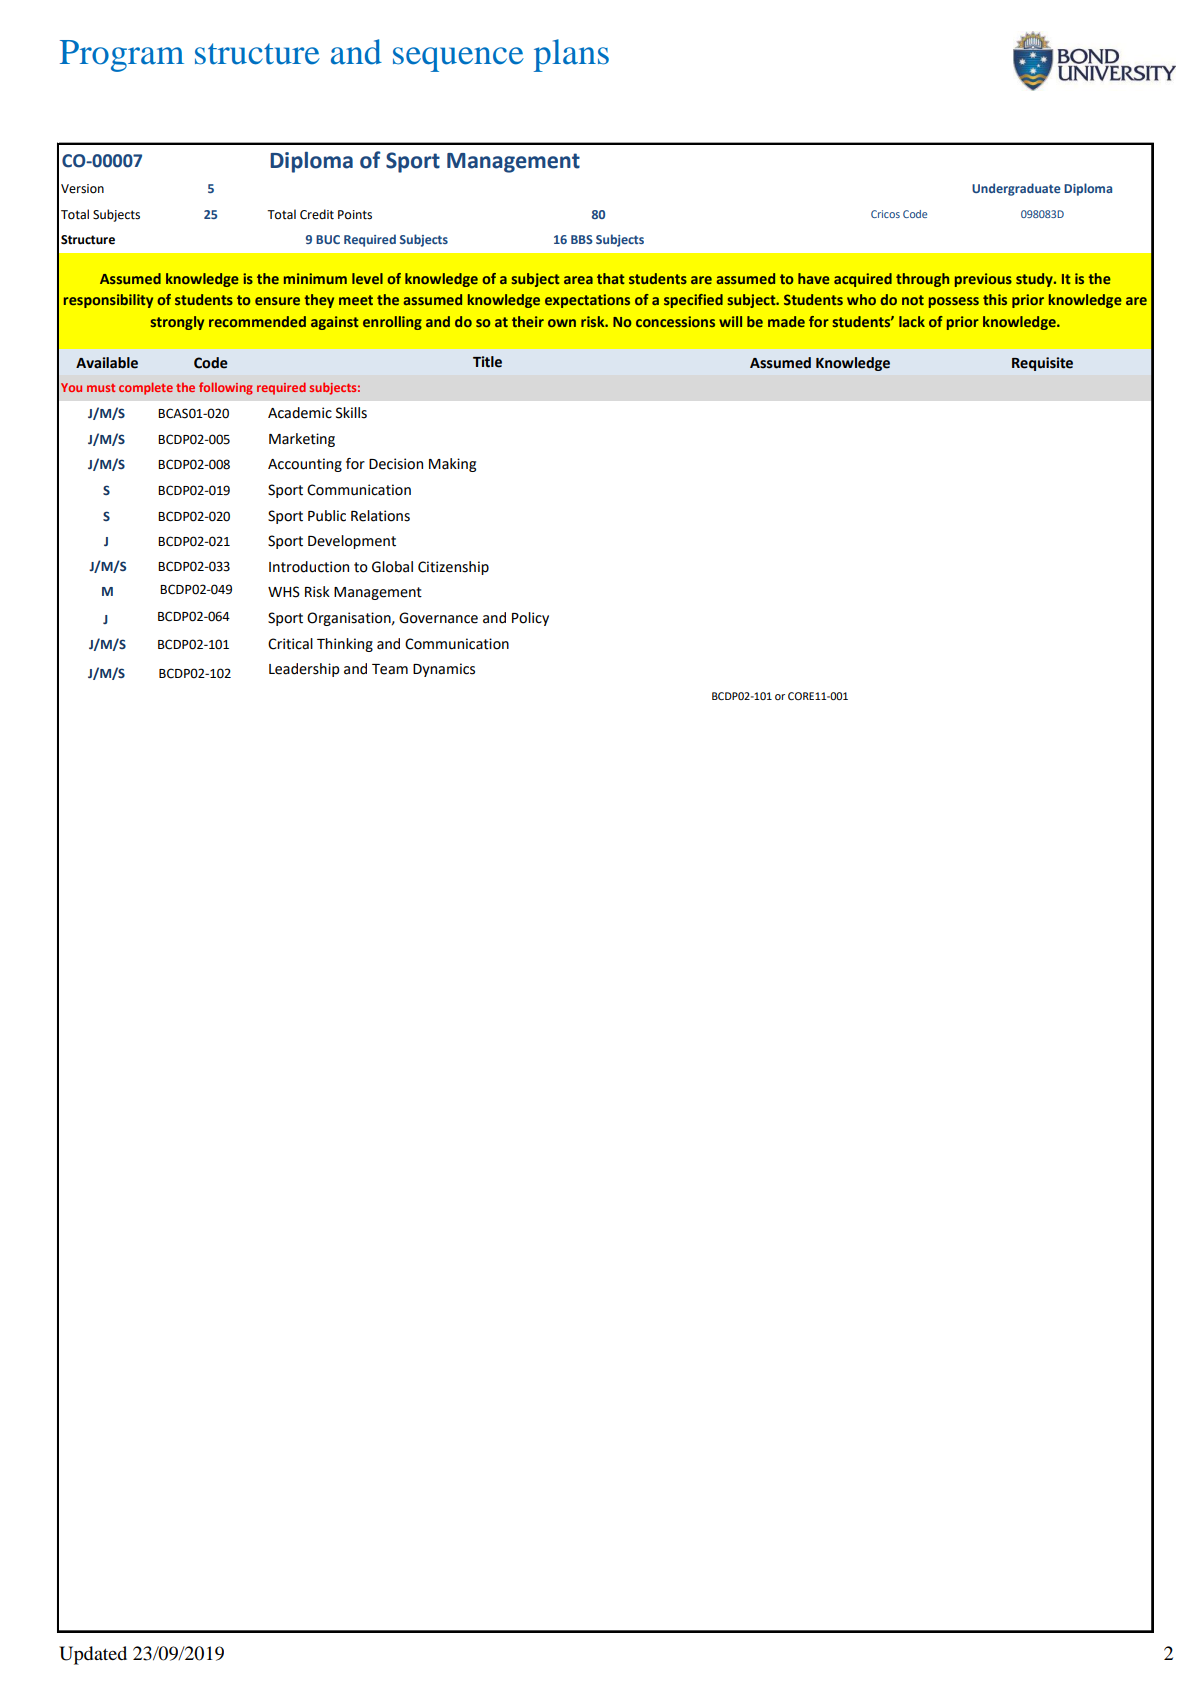 The image size is (1200, 1697). Describe the element at coordinates (226, 388) in the screenshot. I see `following` at that location.
